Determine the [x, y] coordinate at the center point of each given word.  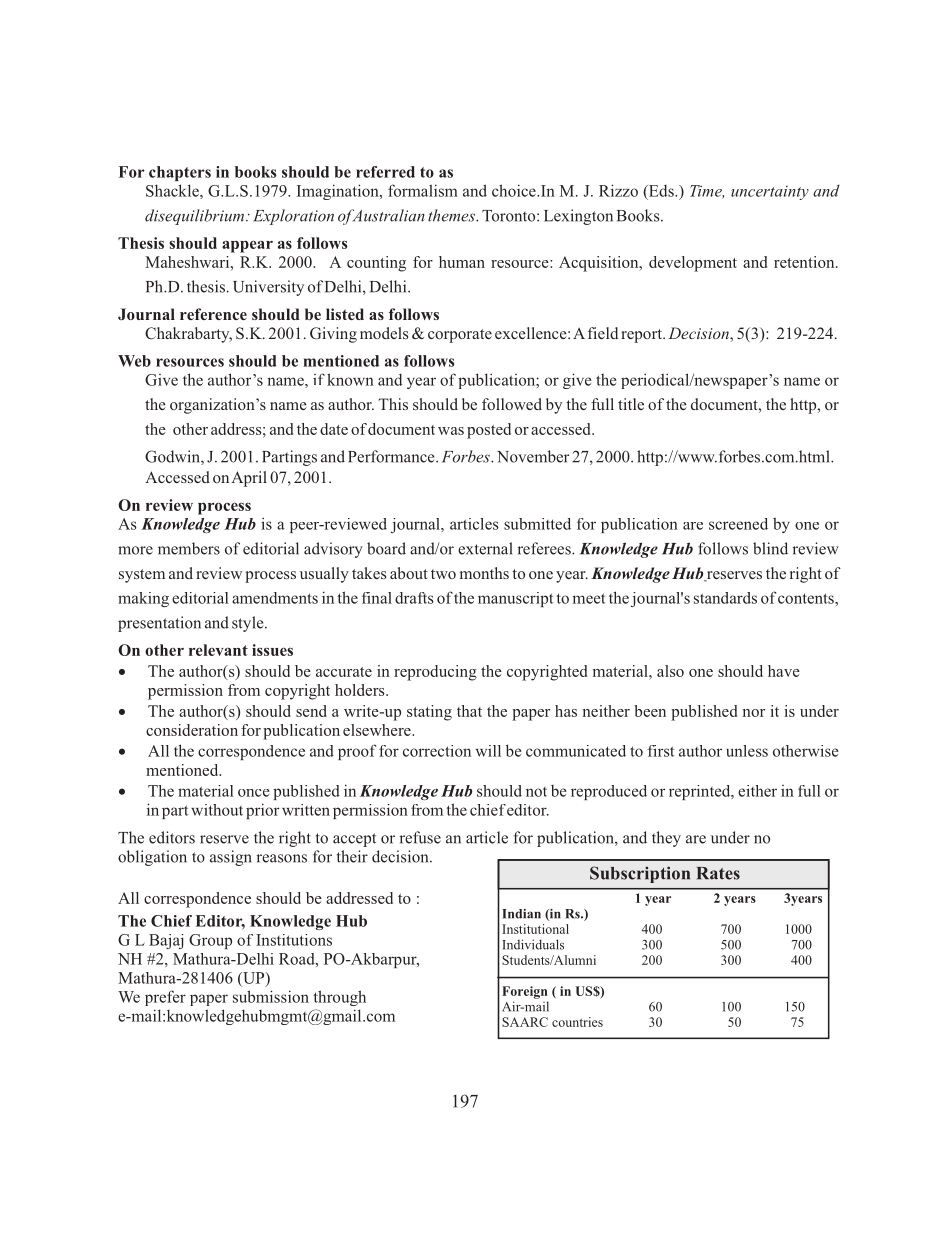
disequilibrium [196, 217]
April [249, 479]
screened [738, 524]
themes [452, 215]
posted [489, 431]
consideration [192, 730]
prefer [165, 998]
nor [754, 713]
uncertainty [770, 192]
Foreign [525, 992]
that [469, 711]
